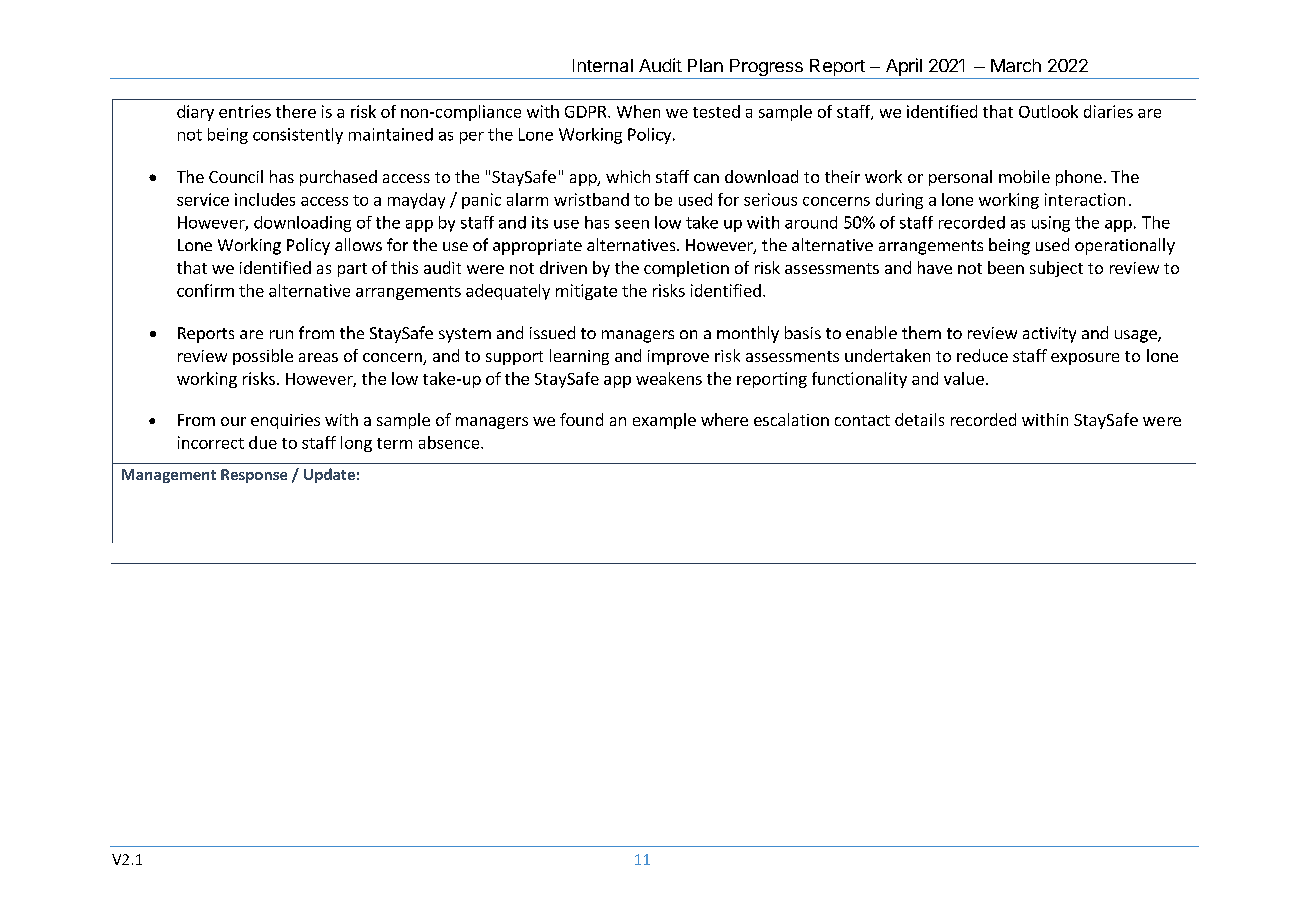 The image size is (1308, 924). Describe the element at coordinates (603, 65) in the document. I see `Internal` at that location.
